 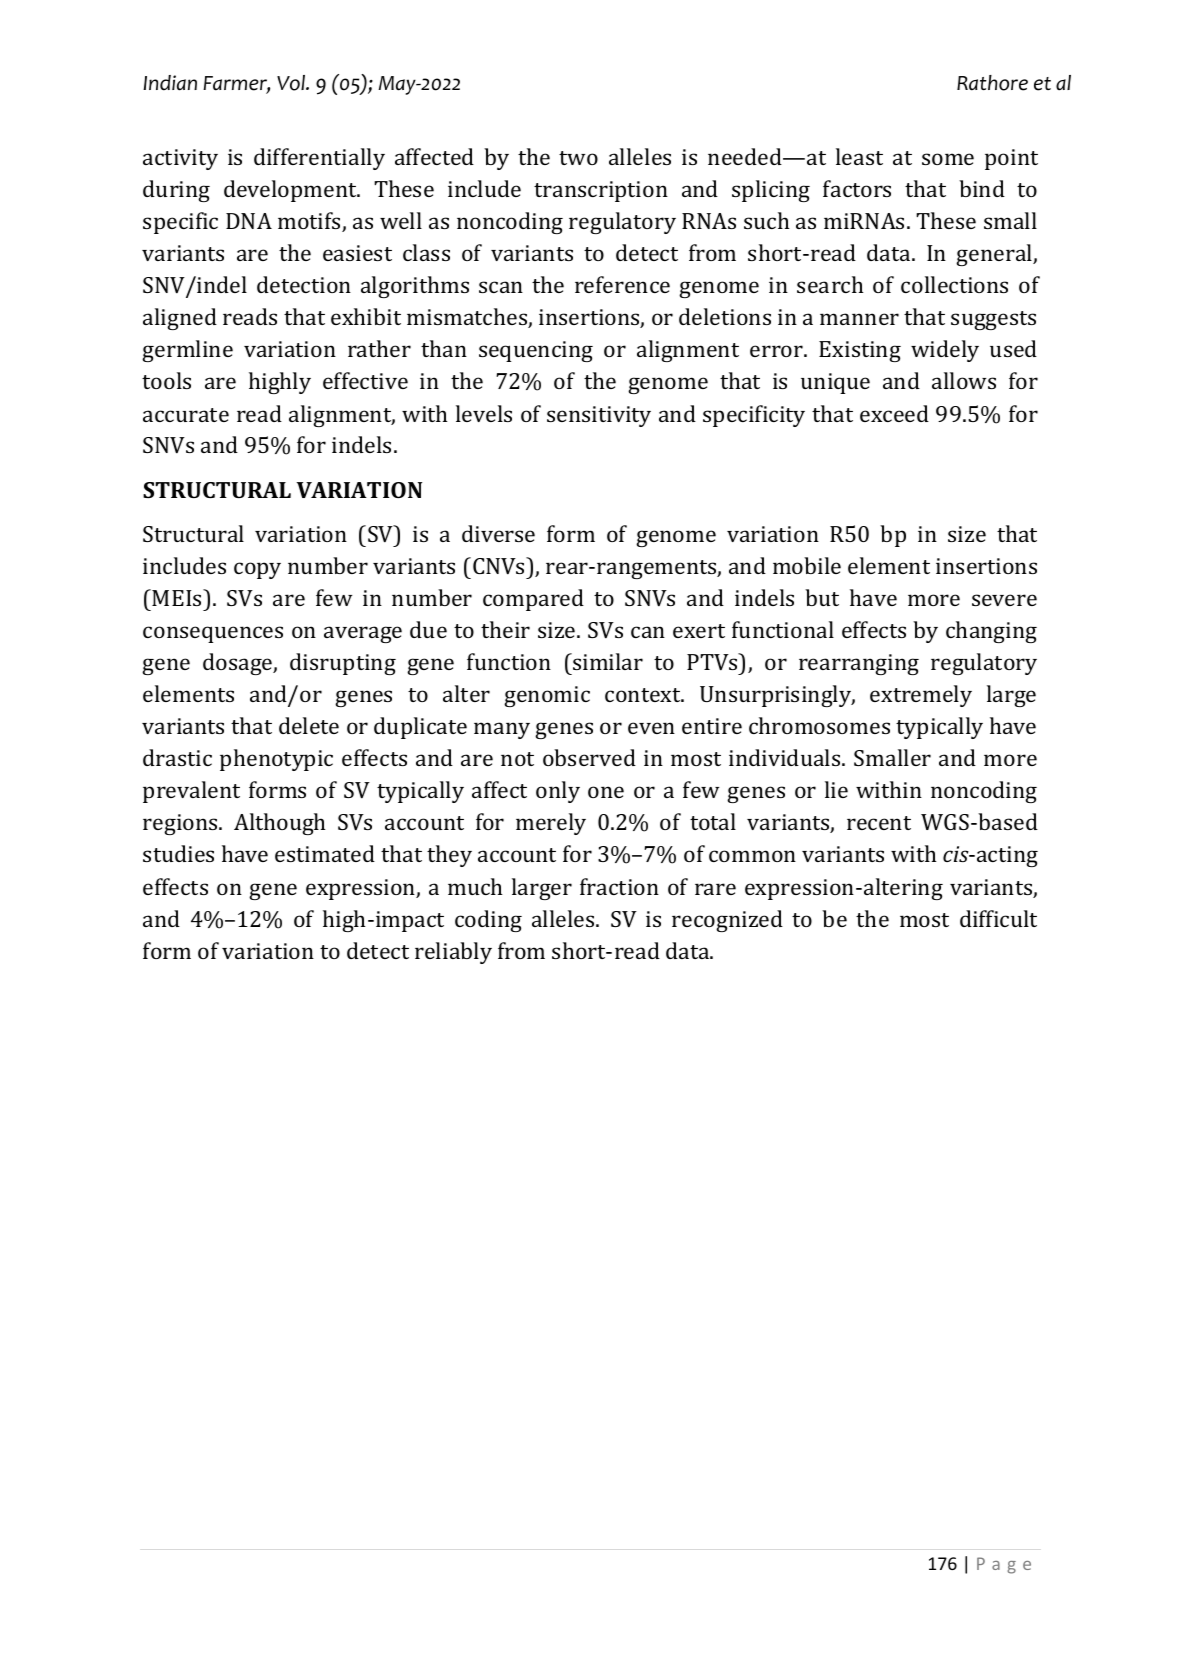 I want to click on allows, so click(x=964, y=380).
